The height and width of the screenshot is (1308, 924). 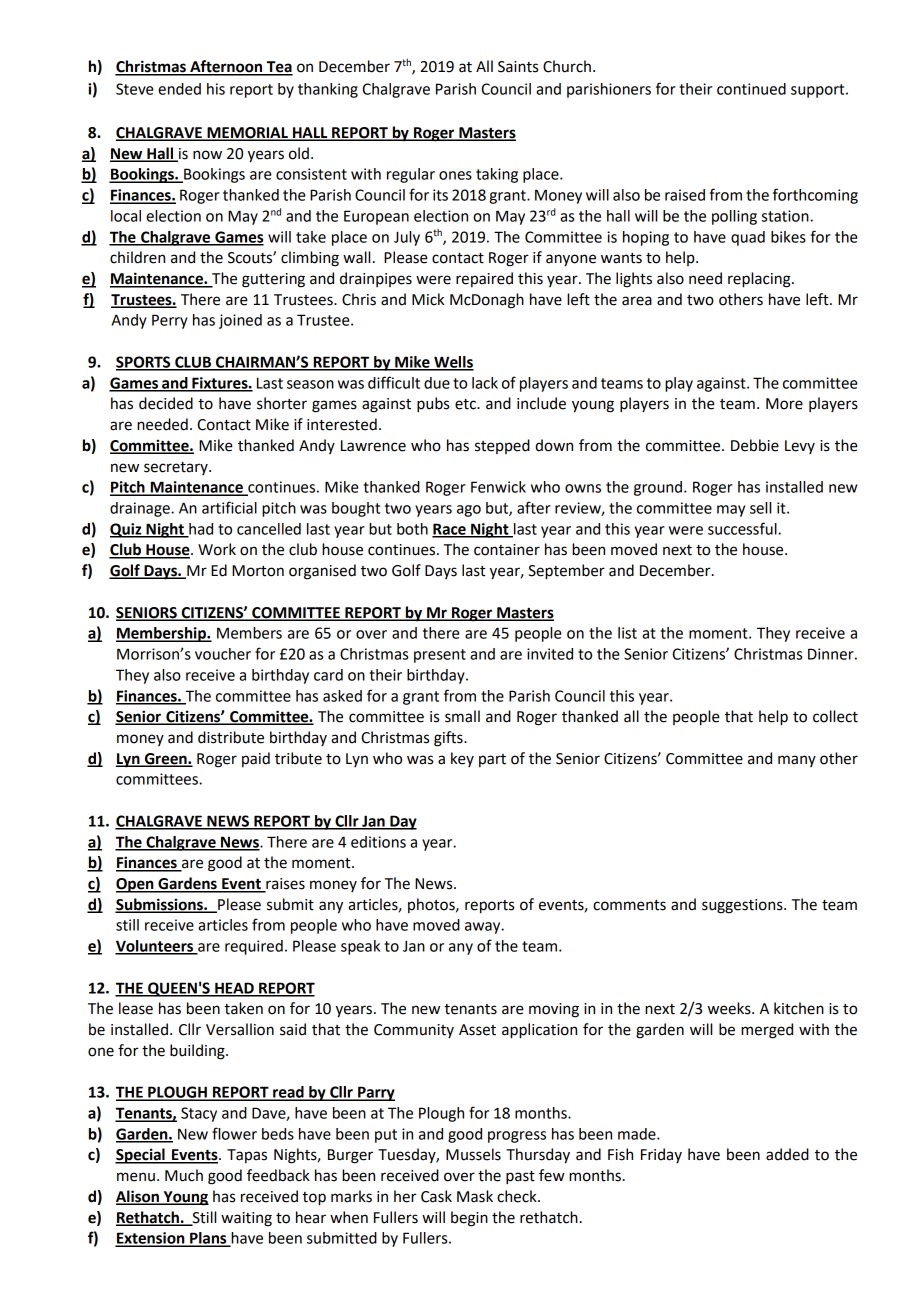 What do you see at coordinates (246, 1219) in the screenshot?
I see `waiting` at bounding box center [246, 1219].
